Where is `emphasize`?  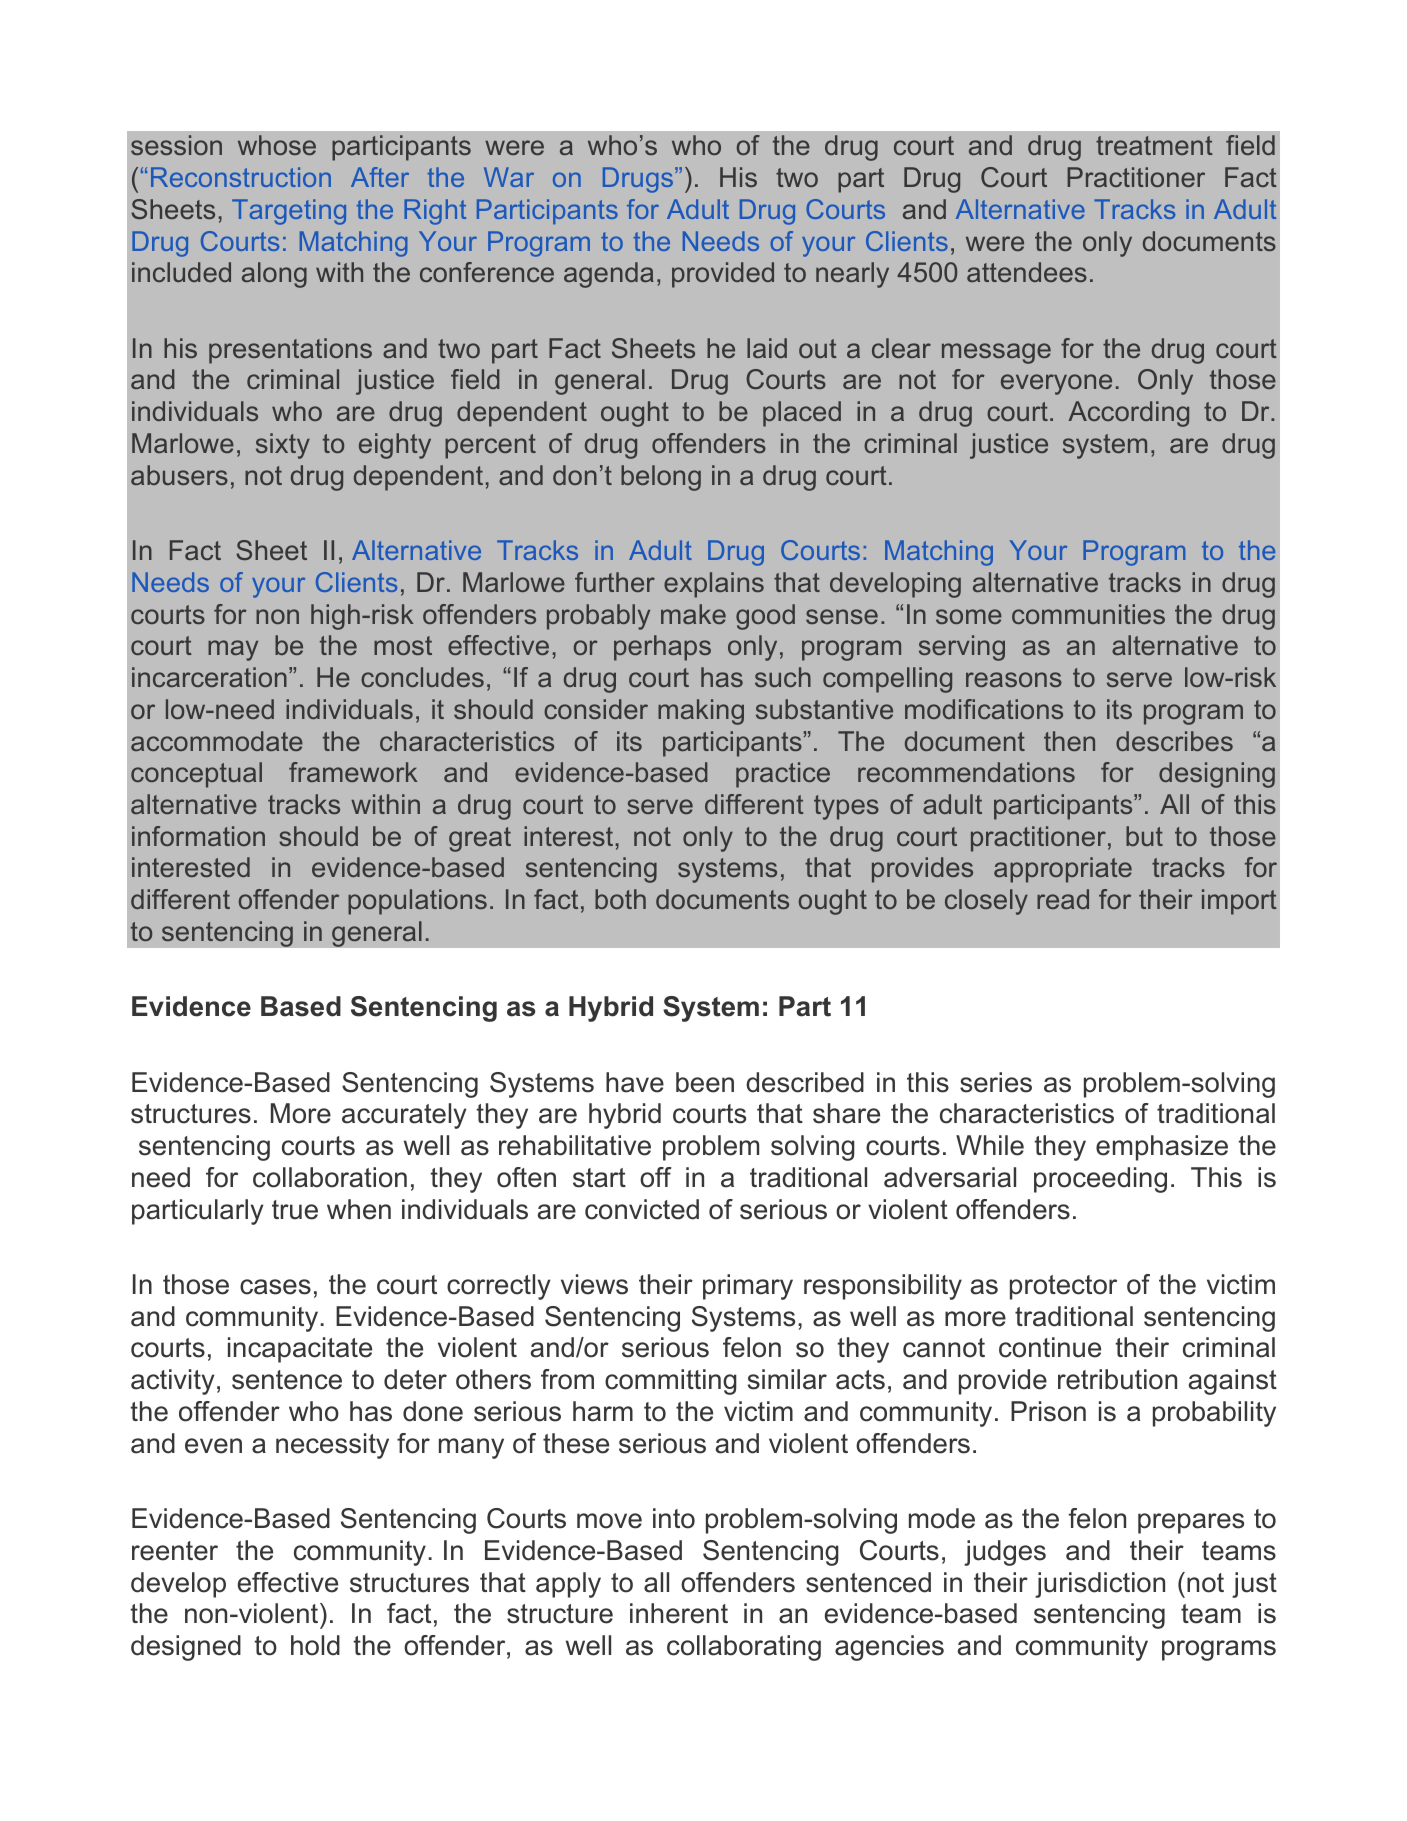 emphasize is located at coordinates (1162, 1148).
